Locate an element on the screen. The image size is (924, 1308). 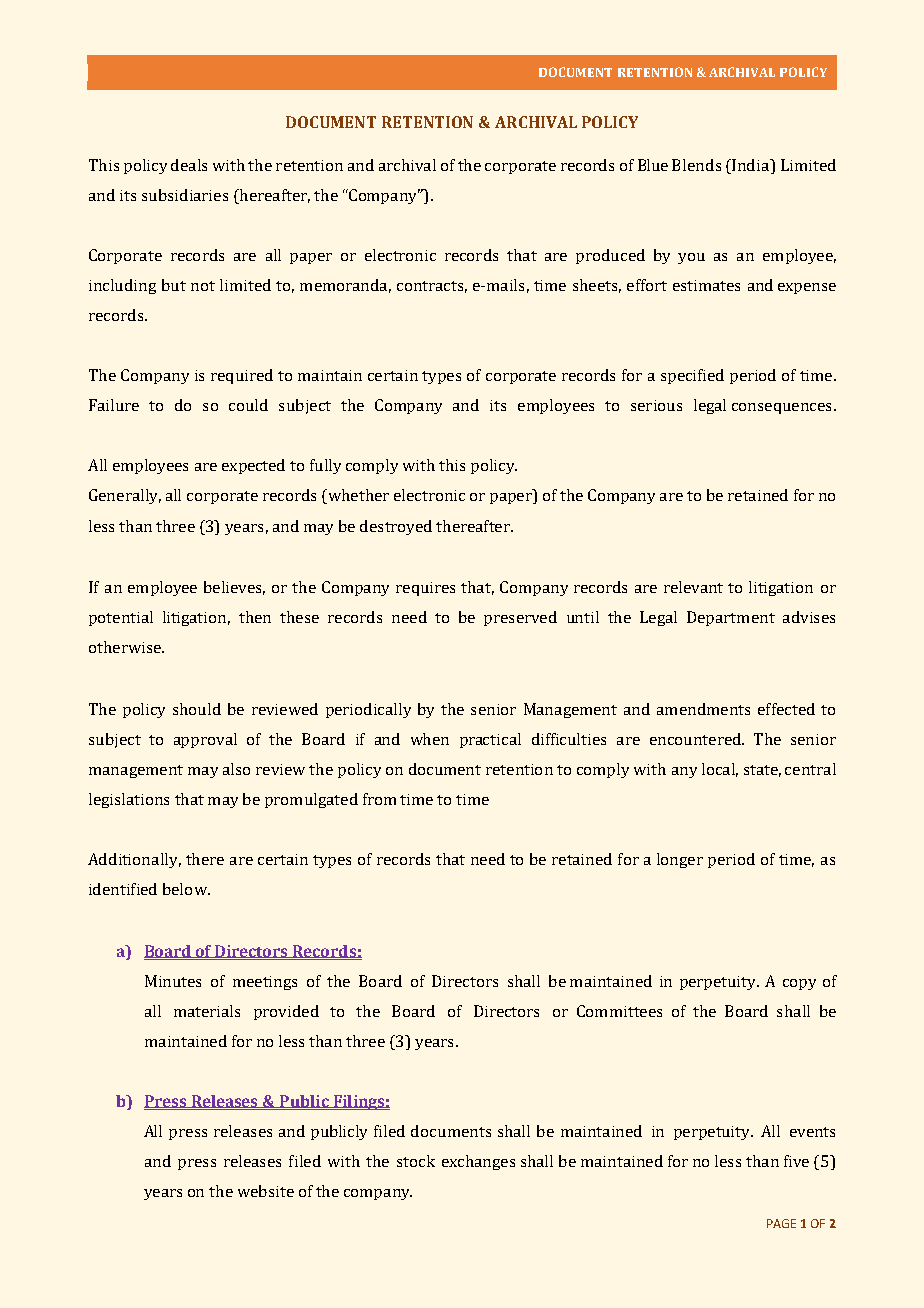
India is located at coordinates (752, 165).
